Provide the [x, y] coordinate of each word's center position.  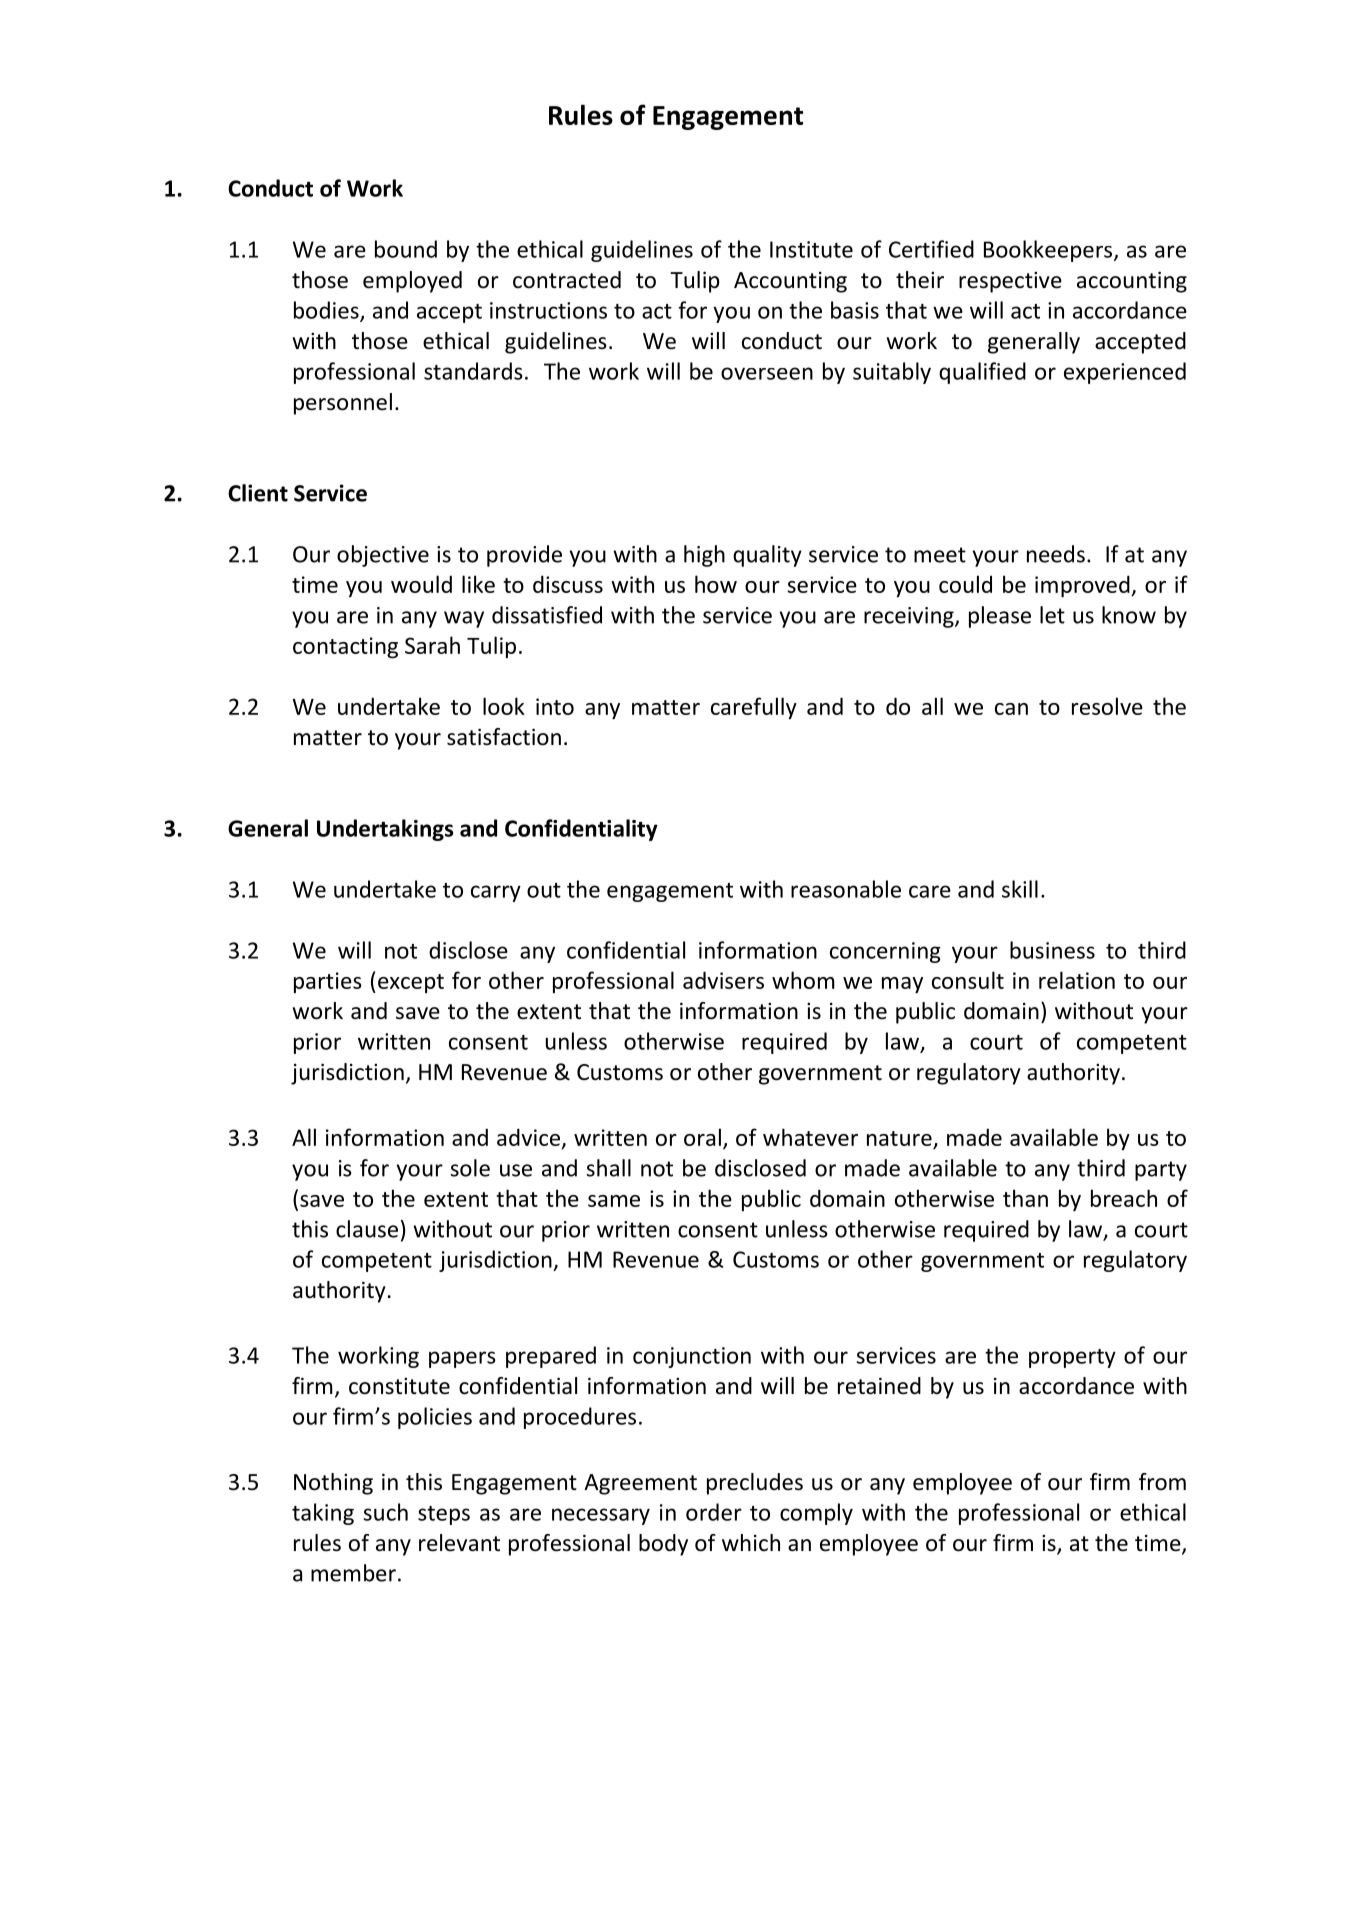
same [614, 1201]
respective [1010, 282]
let [1052, 615]
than [1025, 1198]
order [714, 1512]
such [385, 1512]
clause [367, 1229]
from [1162, 1482]
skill [1020, 889]
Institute [811, 249]
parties [328, 982]
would [421, 584]
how [716, 584]
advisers [723, 980]
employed [412, 282]
